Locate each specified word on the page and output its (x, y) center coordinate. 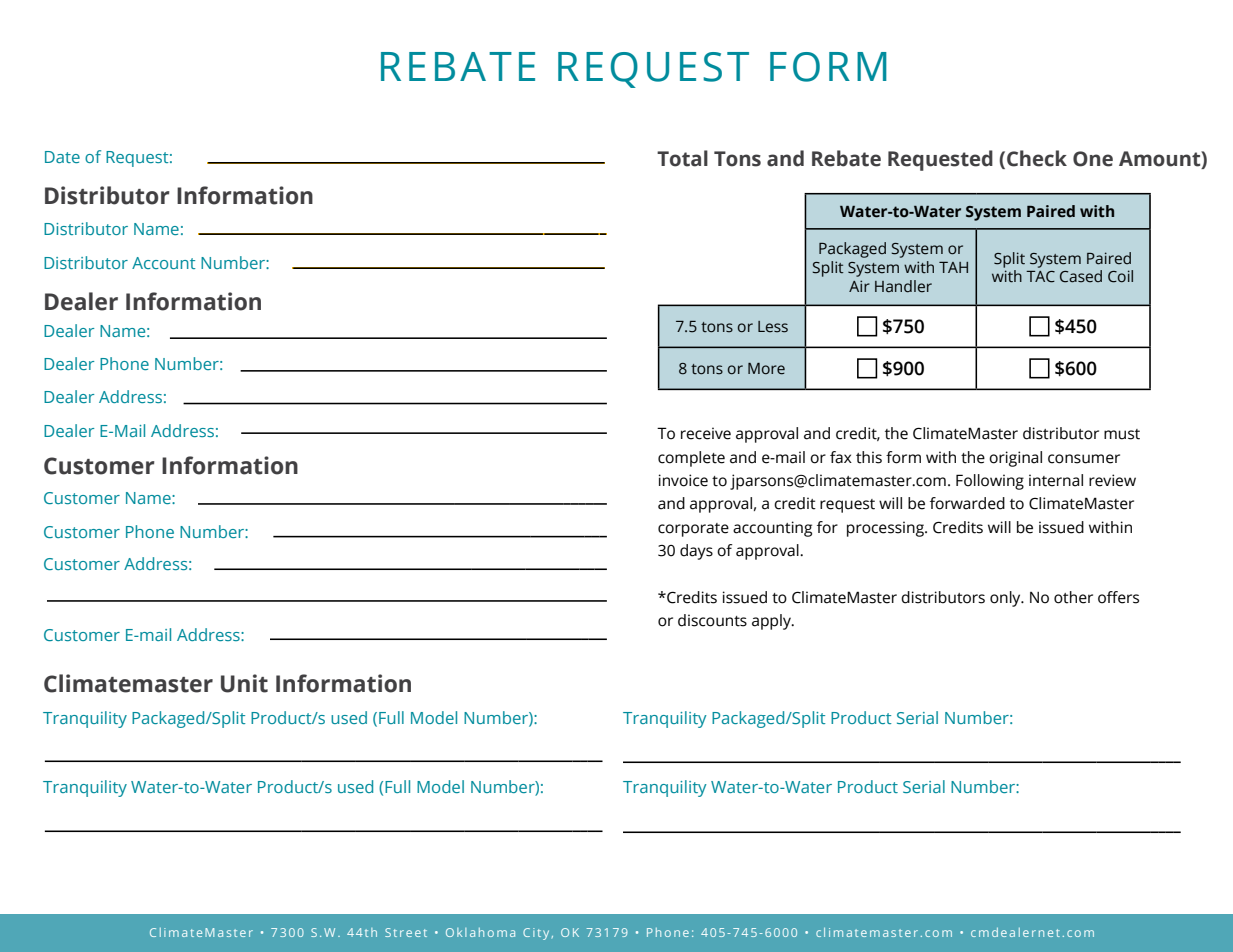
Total (682, 158)
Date (62, 157)
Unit (244, 683)
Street (406, 932)
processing (886, 529)
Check (1037, 158)
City (536, 934)
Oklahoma (480, 932)
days (696, 552)
